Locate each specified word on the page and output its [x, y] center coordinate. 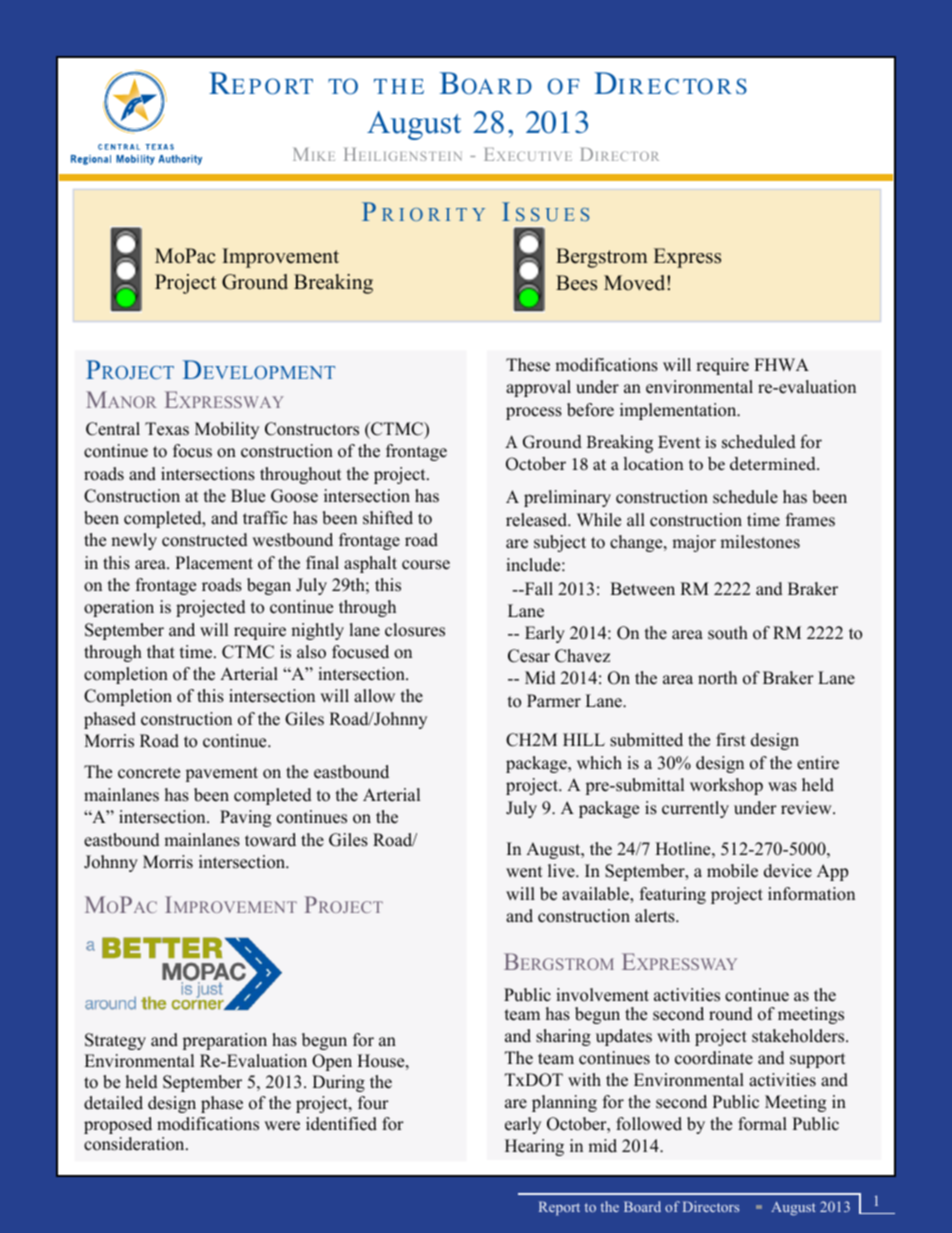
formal [762, 1124]
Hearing [534, 1147]
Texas [167, 429]
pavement [221, 774]
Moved [636, 283]
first [731, 740]
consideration [135, 1144]
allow [374, 696]
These [528, 365]
